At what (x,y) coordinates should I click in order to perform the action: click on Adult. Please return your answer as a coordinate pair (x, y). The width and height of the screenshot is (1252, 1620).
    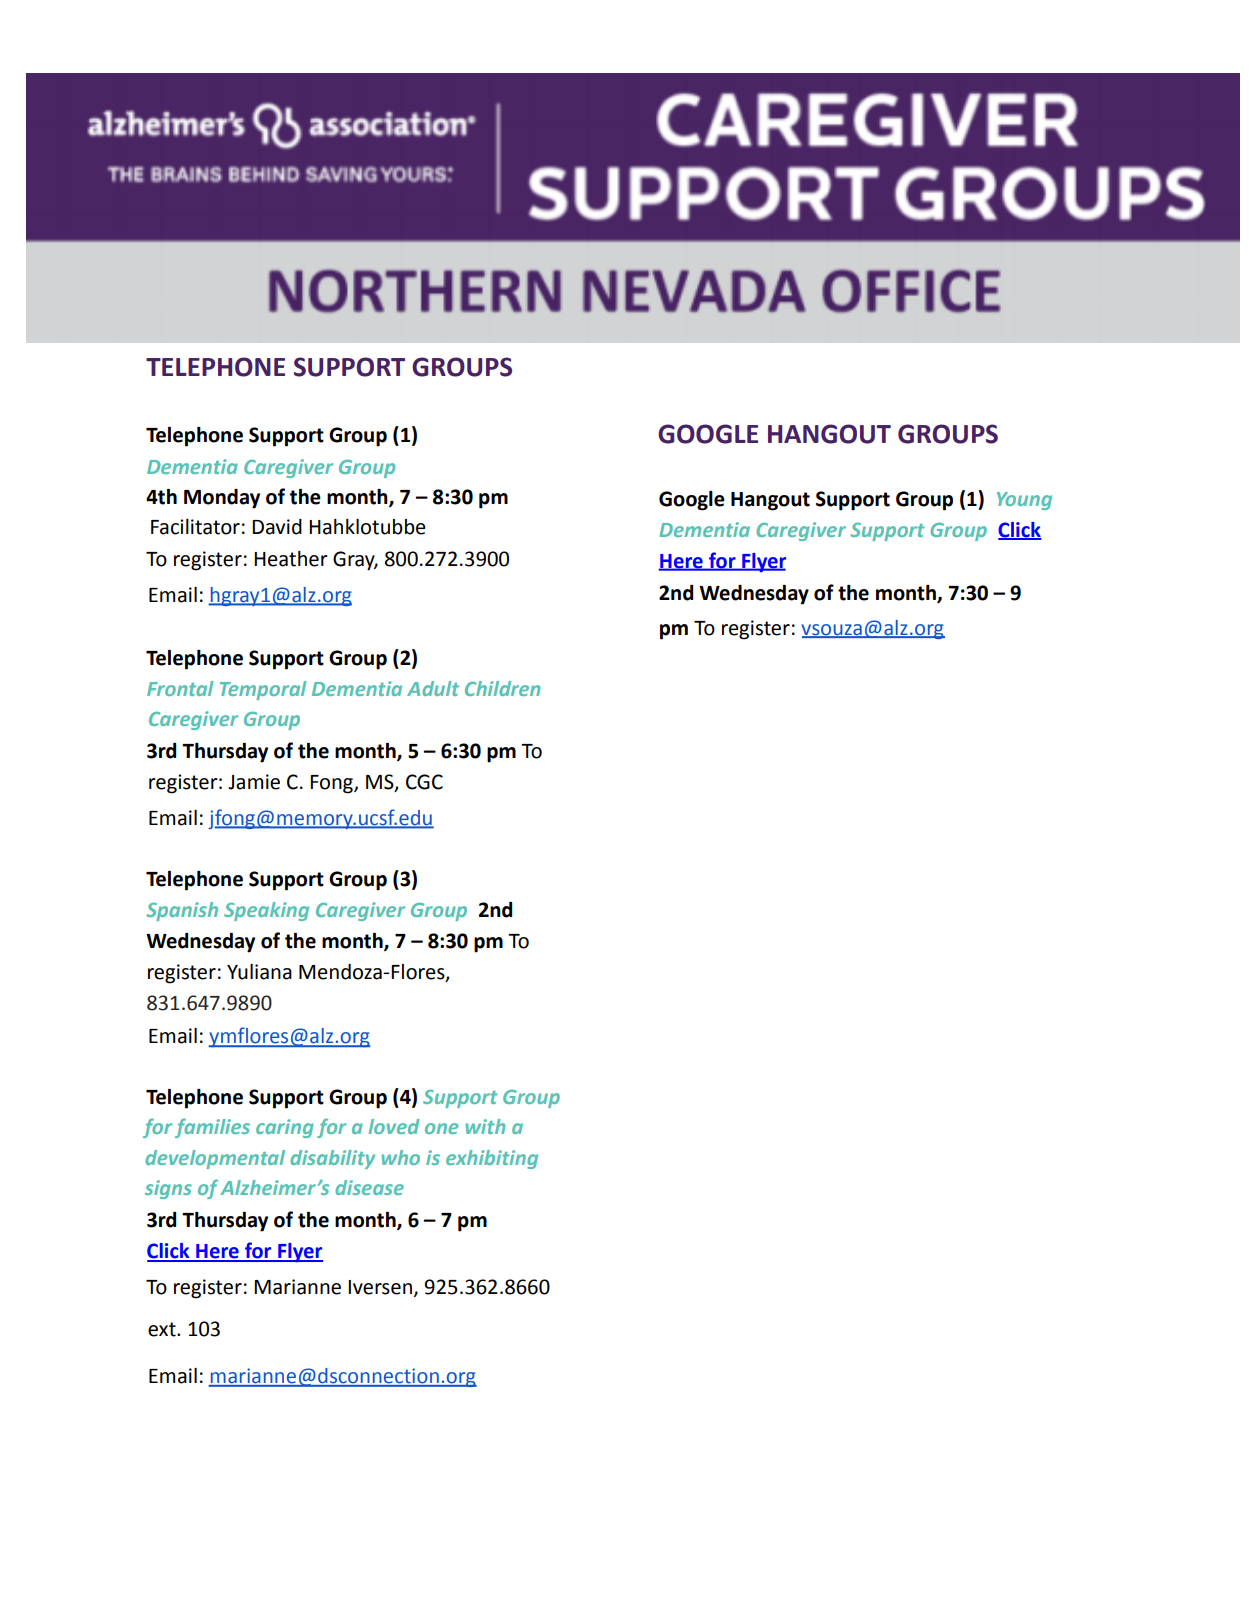
    Looking at the image, I should click on (433, 688).
